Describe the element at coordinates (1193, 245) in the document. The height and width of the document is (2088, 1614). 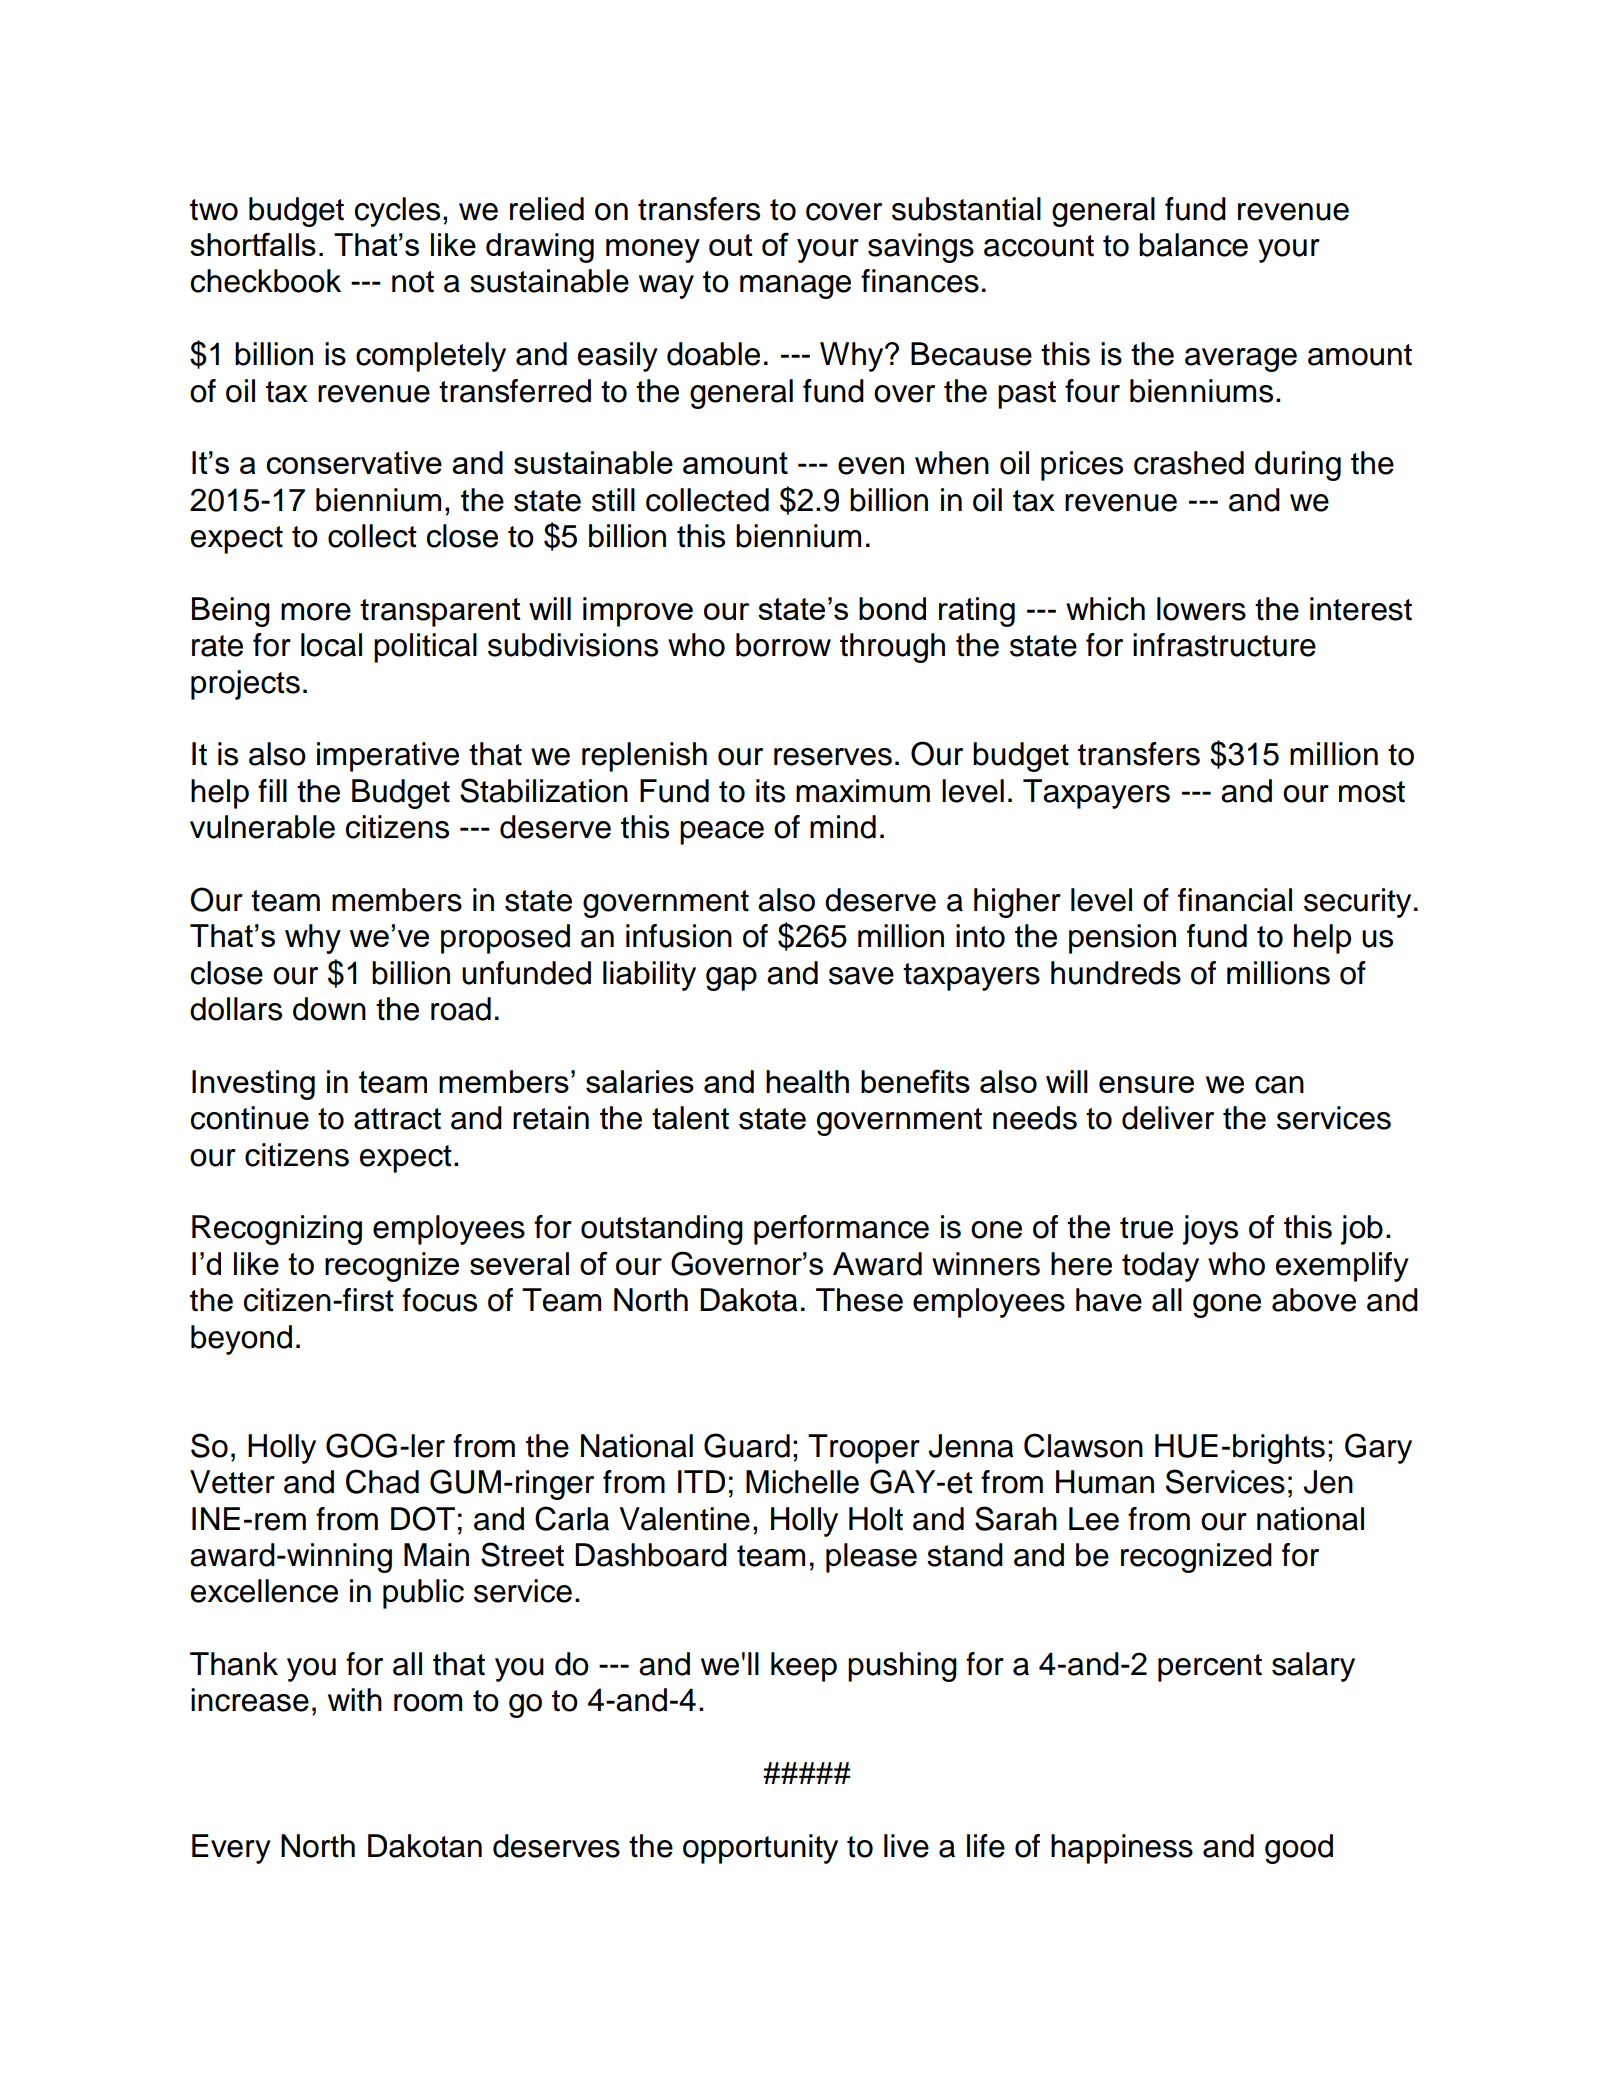
I see `balance` at that location.
